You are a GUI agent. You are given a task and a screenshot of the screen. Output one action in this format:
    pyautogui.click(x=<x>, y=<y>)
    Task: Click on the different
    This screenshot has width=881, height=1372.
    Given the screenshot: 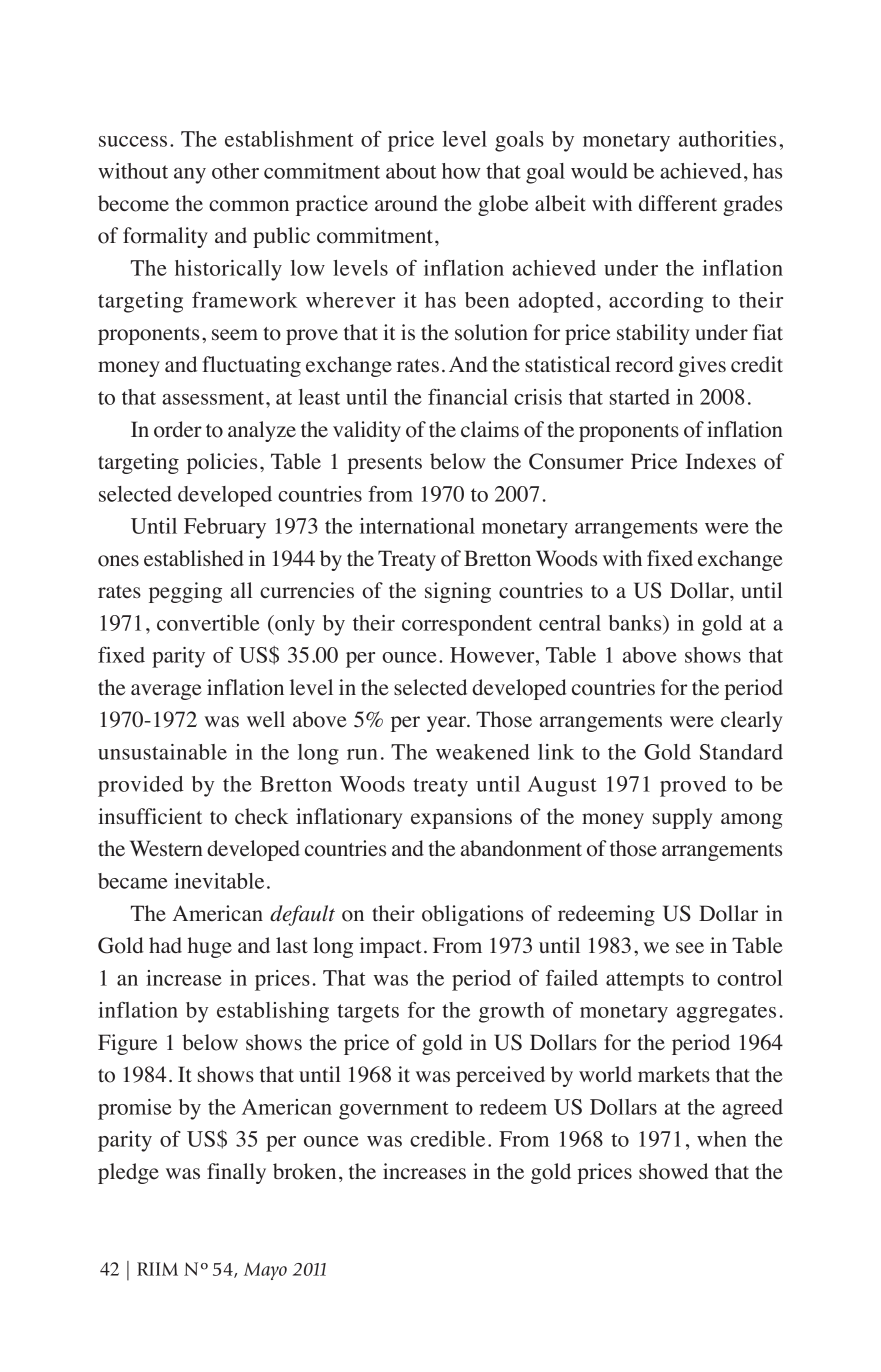 What is the action you would take?
    pyautogui.click(x=678, y=203)
